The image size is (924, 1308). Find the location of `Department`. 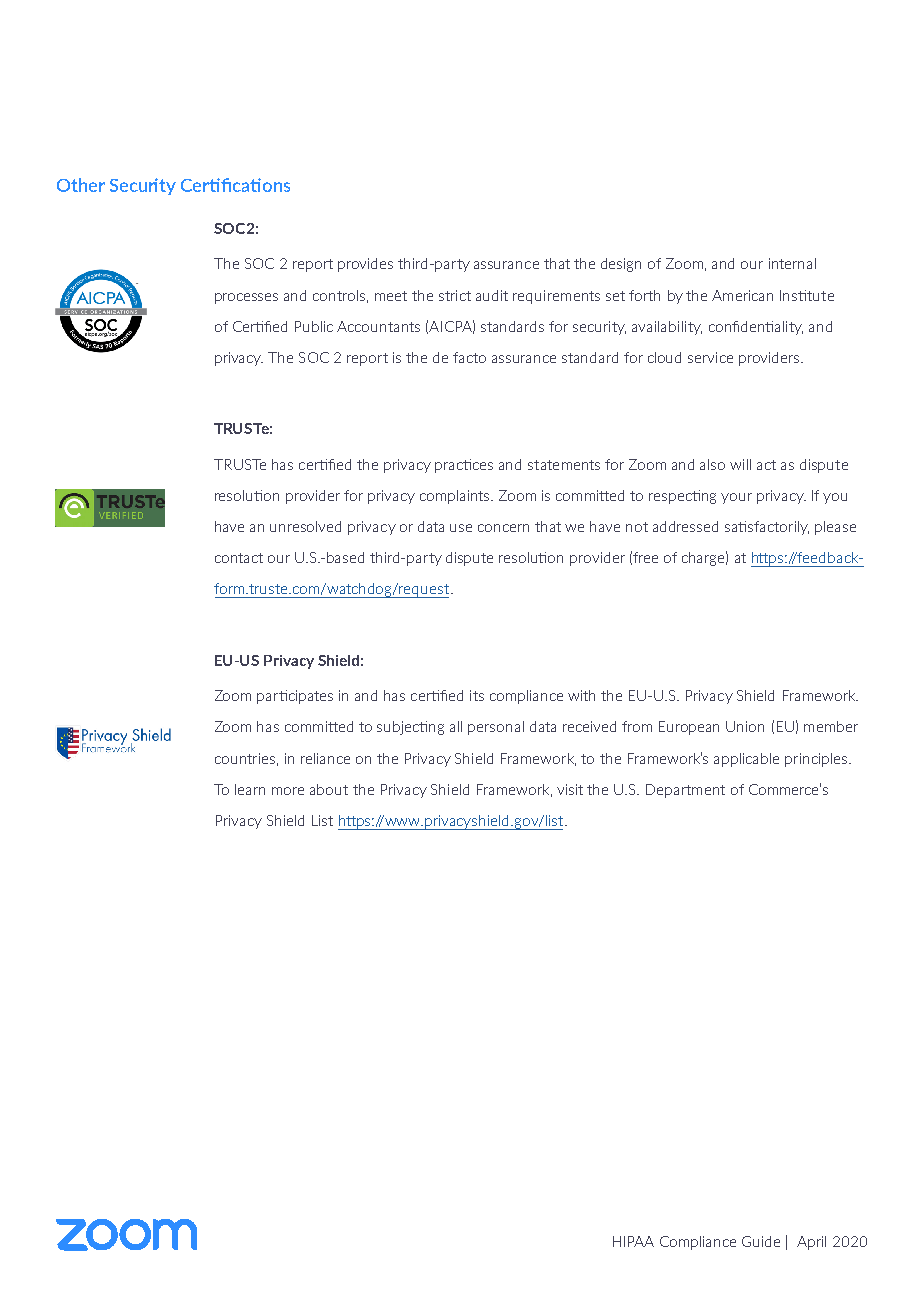

Department is located at coordinates (685, 791).
